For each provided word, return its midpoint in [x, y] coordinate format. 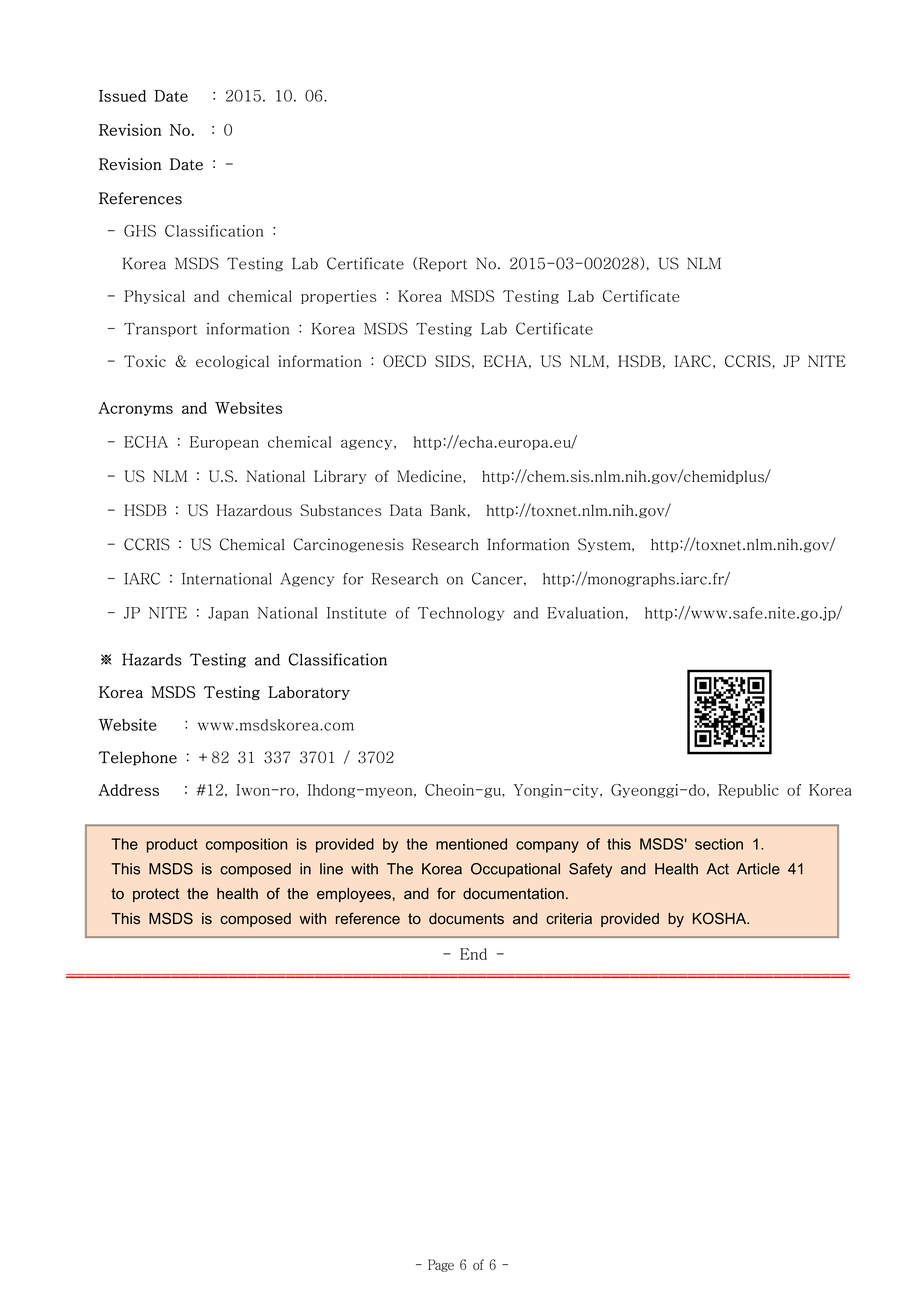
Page [441, 1265]
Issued [122, 96]
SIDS [452, 361]
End [473, 954]
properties [338, 297]
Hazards [152, 659]
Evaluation [585, 613]
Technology [461, 614]
